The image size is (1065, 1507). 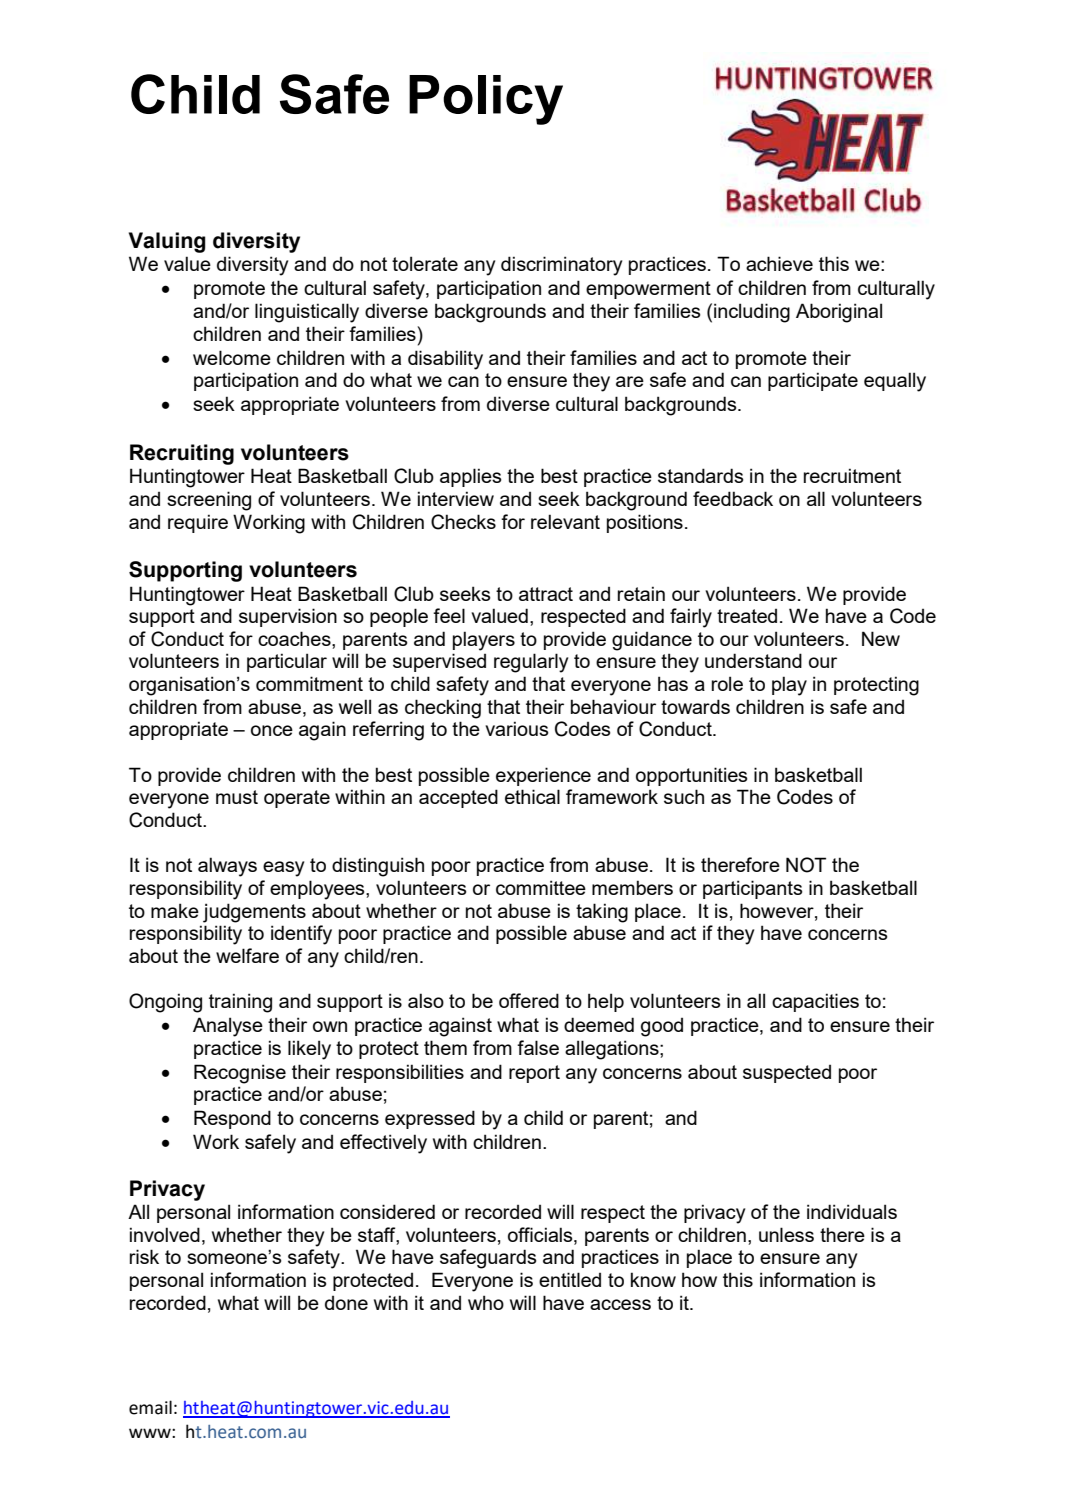 What do you see at coordinates (813, 381) in the page?
I see `participate` at bounding box center [813, 381].
